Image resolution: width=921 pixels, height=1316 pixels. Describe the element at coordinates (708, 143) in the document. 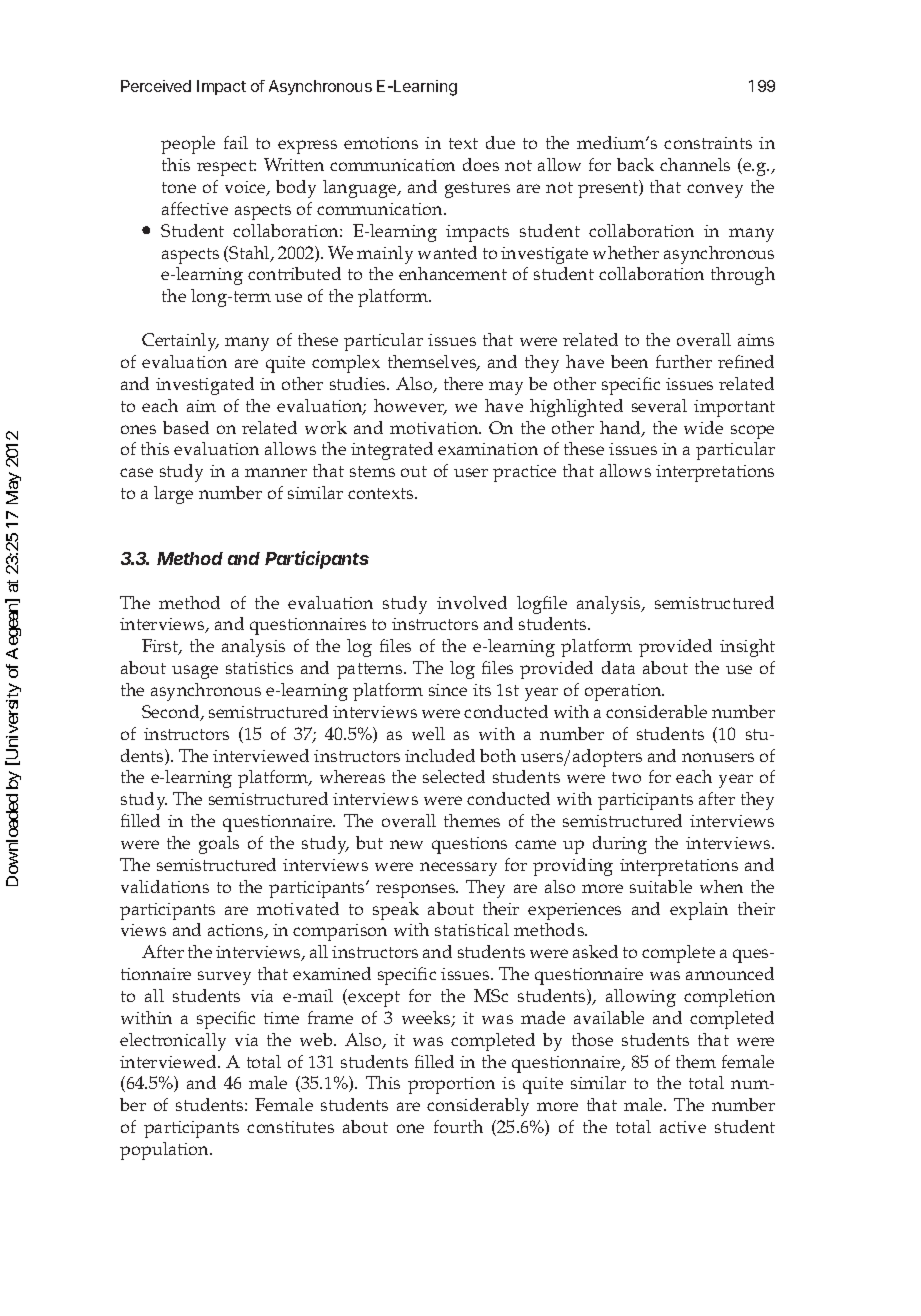

I see `constraints` at that location.
